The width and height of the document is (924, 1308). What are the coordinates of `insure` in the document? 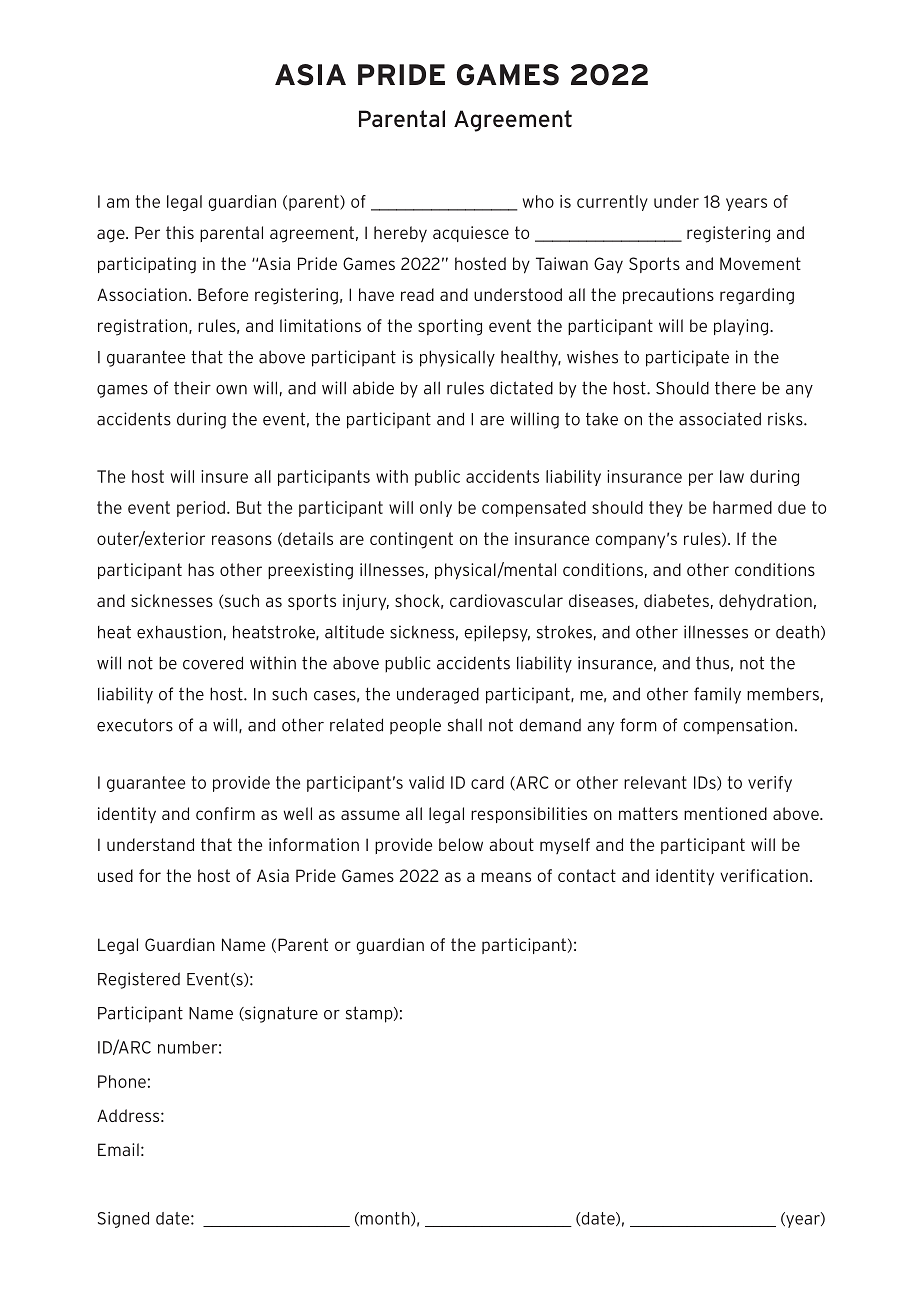 It's located at (224, 476).
